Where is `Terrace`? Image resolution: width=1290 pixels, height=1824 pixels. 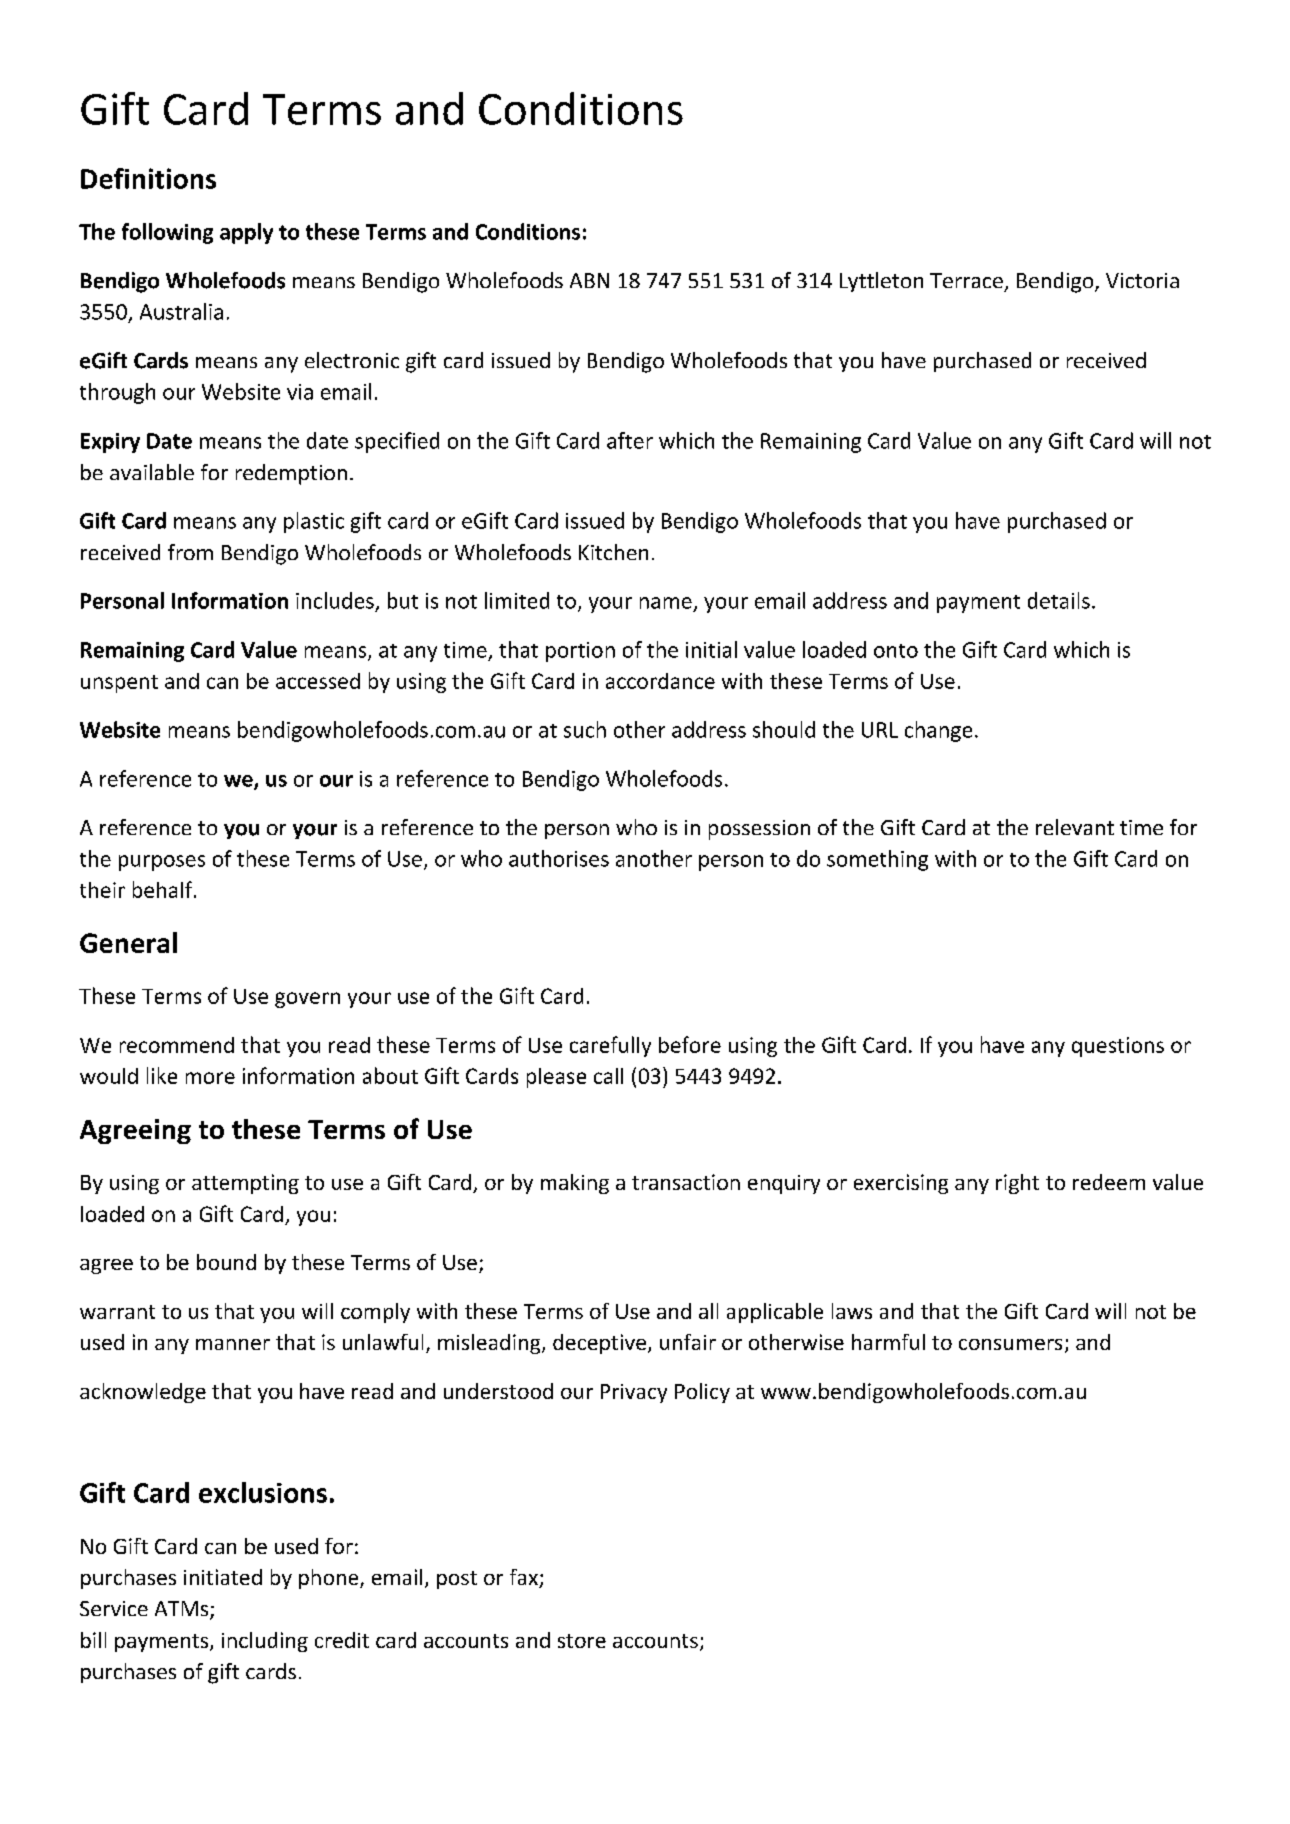 Terrace is located at coordinates (966, 280).
